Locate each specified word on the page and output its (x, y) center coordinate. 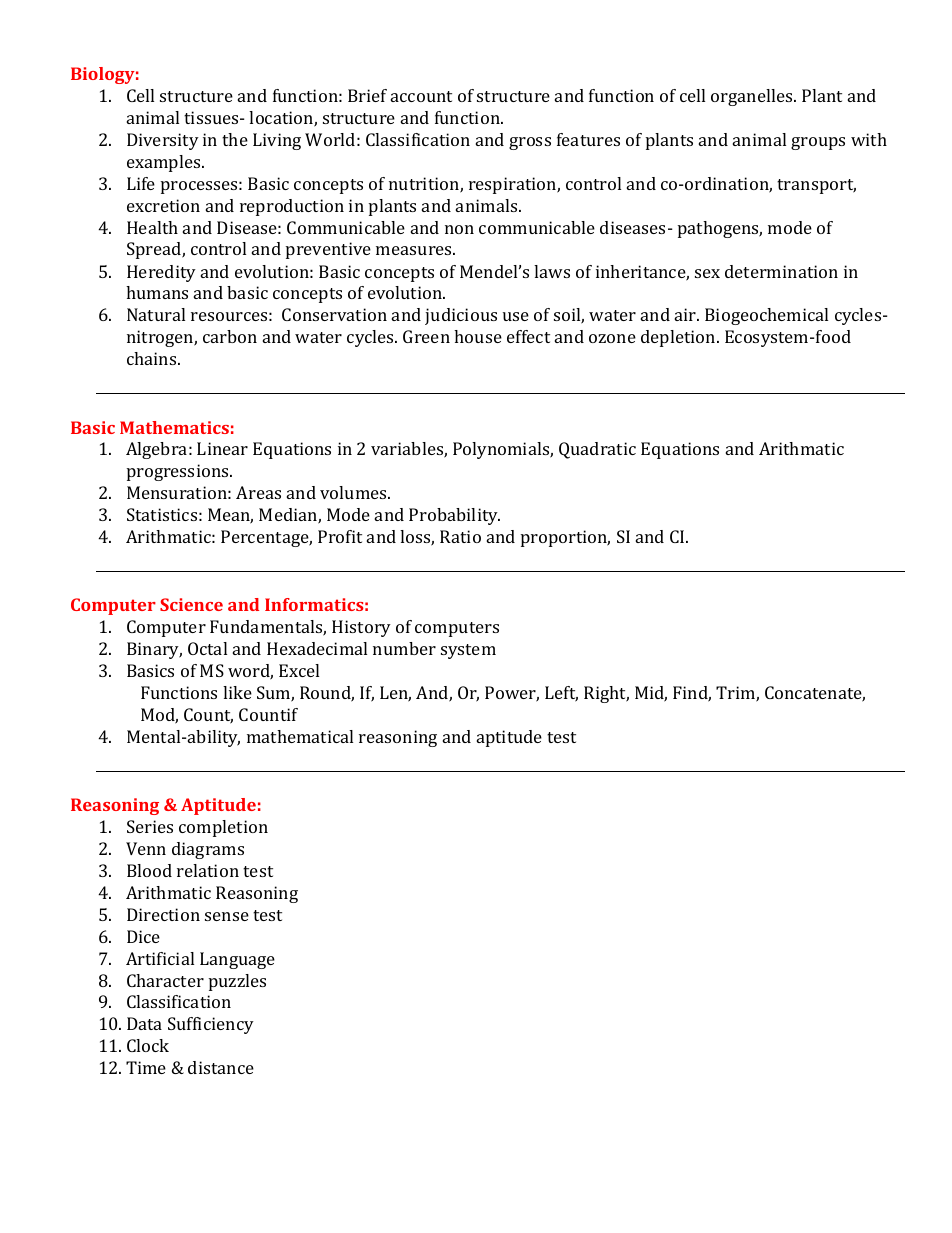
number (404, 648)
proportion (565, 538)
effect (528, 336)
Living (277, 141)
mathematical (300, 736)
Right (606, 694)
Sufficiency (211, 1025)
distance (221, 1067)
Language (237, 960)
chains (153, 358)
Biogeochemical (766, 316)
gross (530, 143)
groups (818, 143)
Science (191, 604)
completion (223, 828)
